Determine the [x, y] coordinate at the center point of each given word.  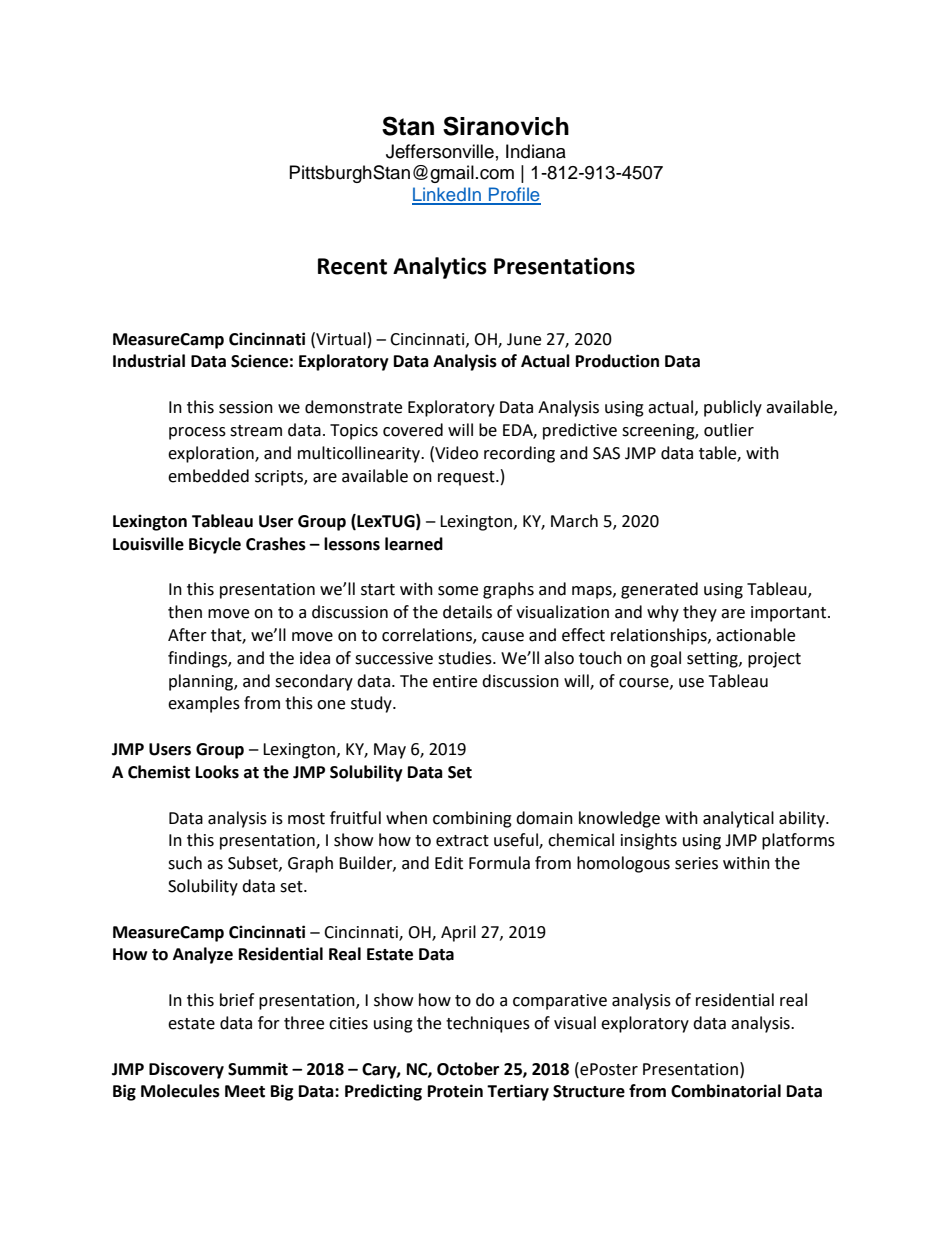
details [467, 612]
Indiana [536, 151]
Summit [258, 1069]
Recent [352, 266]
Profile [514, 195]
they [700, 613]
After [187, 635]
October [468, 1069]
